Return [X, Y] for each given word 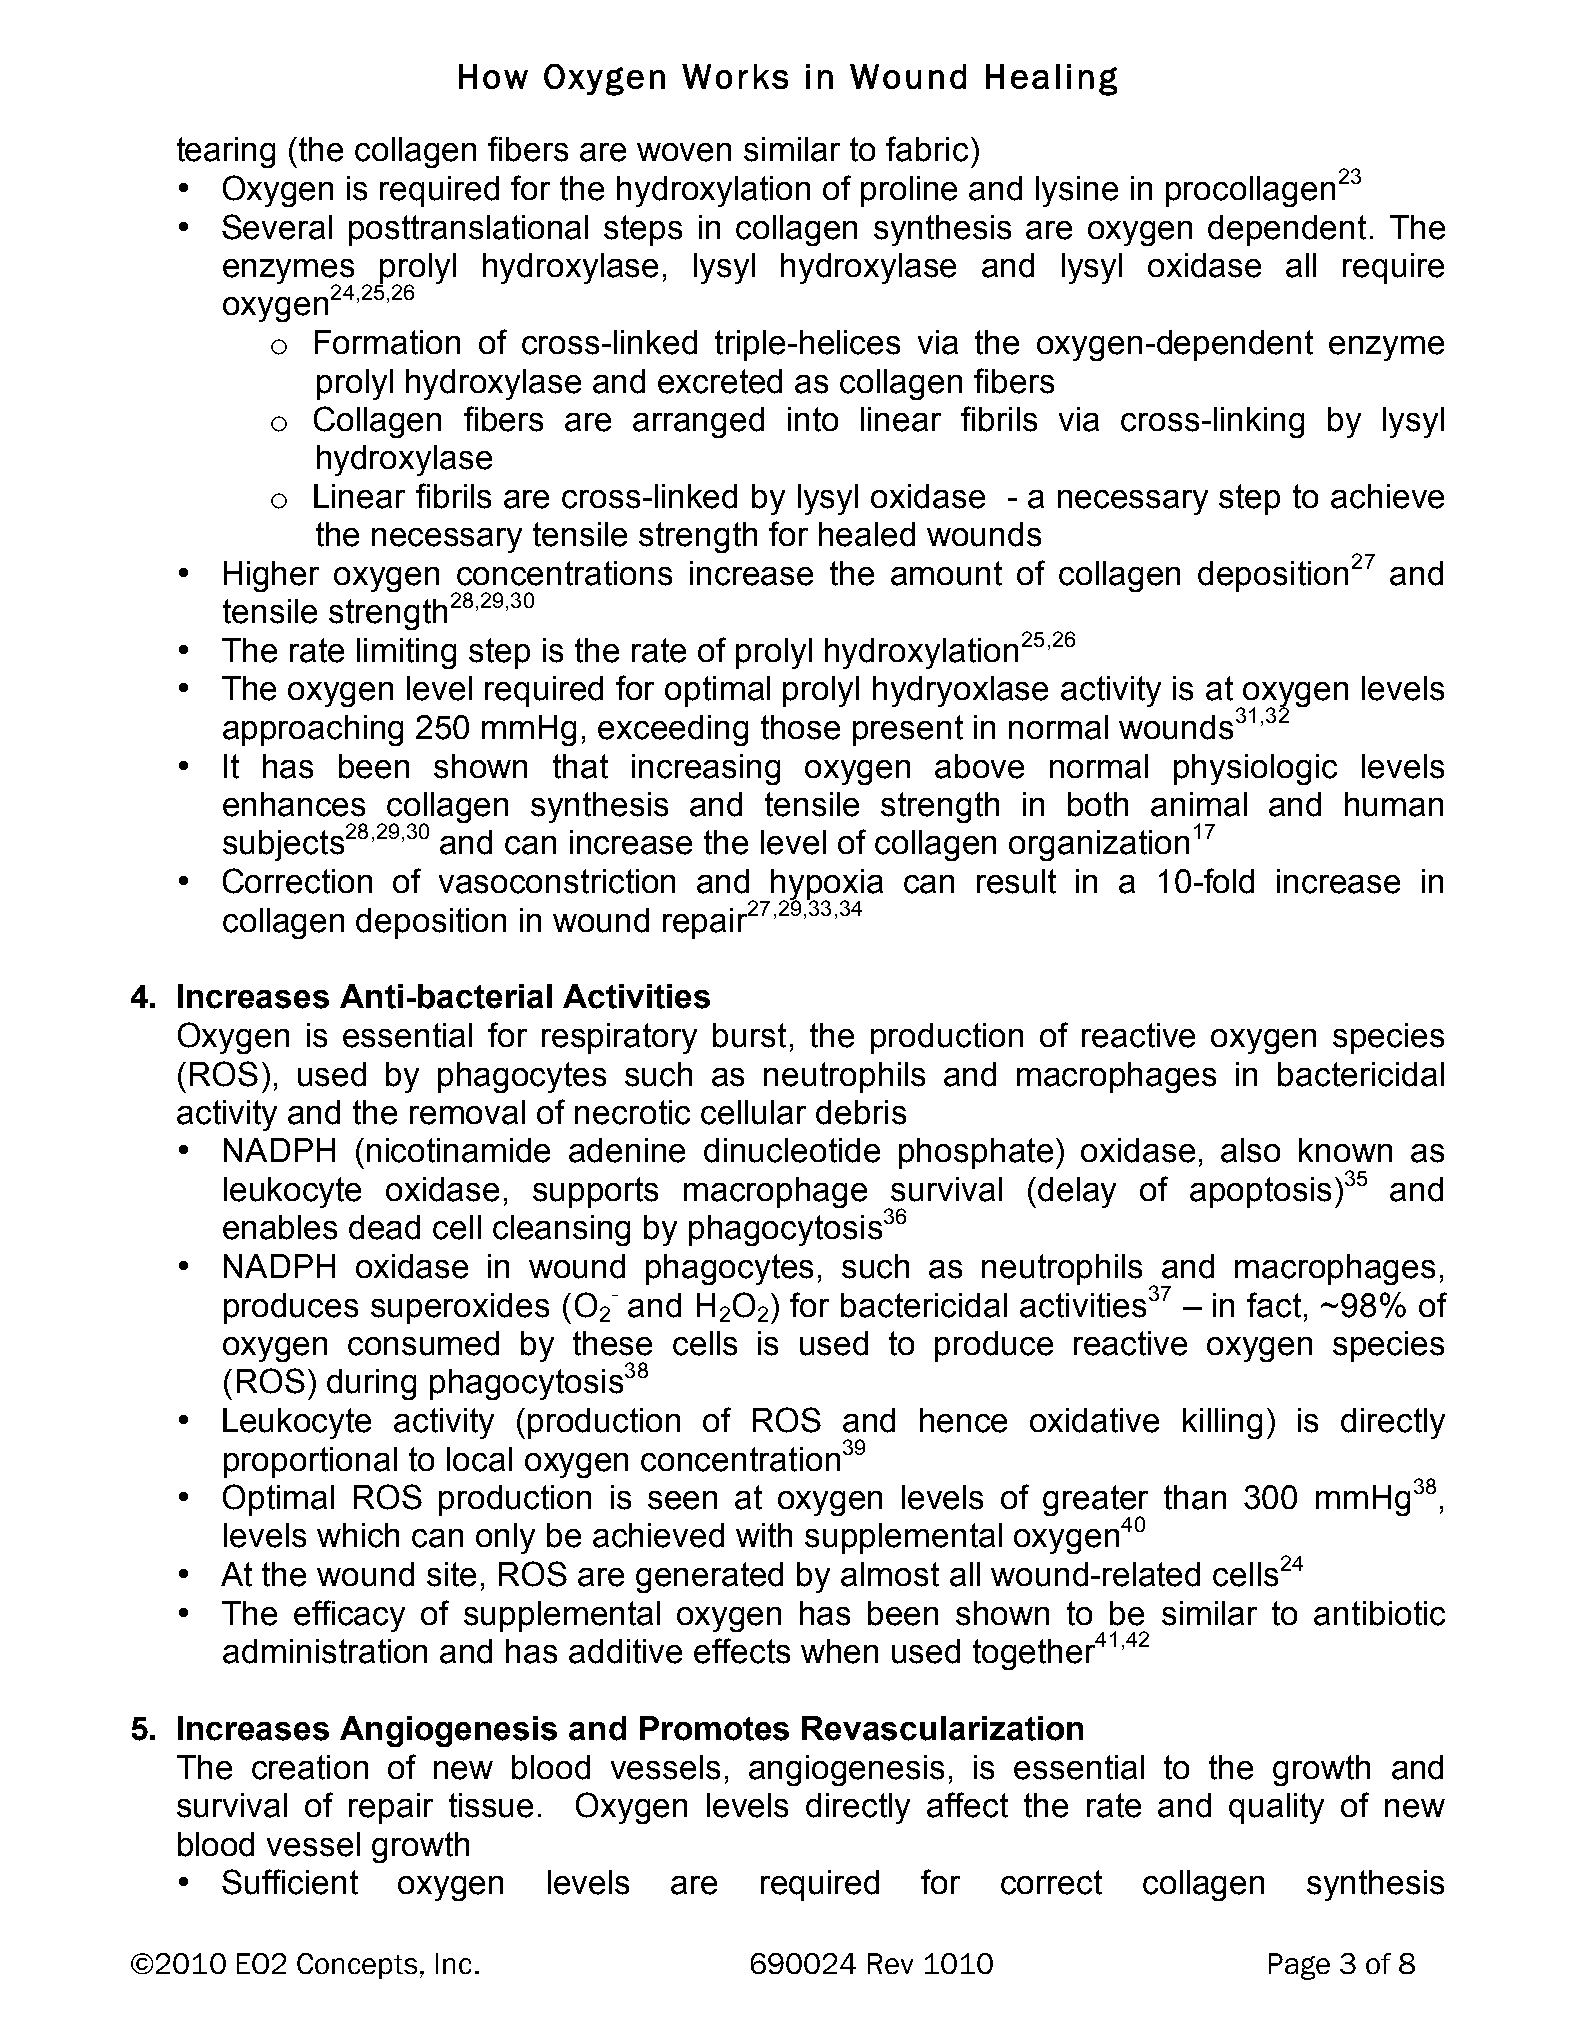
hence [963, 1420]
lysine [1077, 191]
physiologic [1255, 769]
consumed [423, 1343]
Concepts [357, 1966]
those [800, 727]
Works [735, 76]
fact [1274, 1305]
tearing [226, 152]
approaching [313, 730]
